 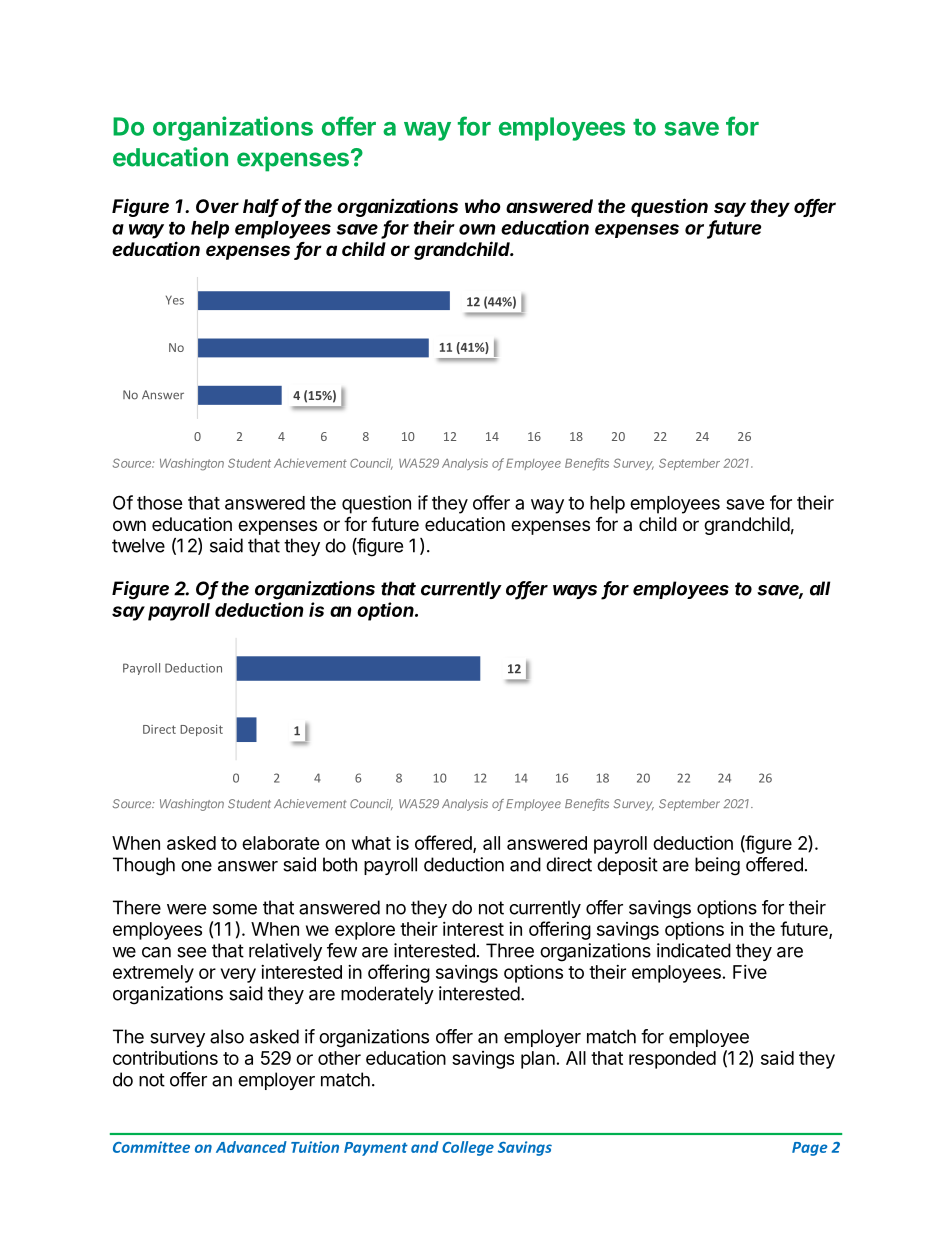 What do you see at coordinates (468, 1148) in the screenshot?
I see `College` at bounding box center [468, 1148].
